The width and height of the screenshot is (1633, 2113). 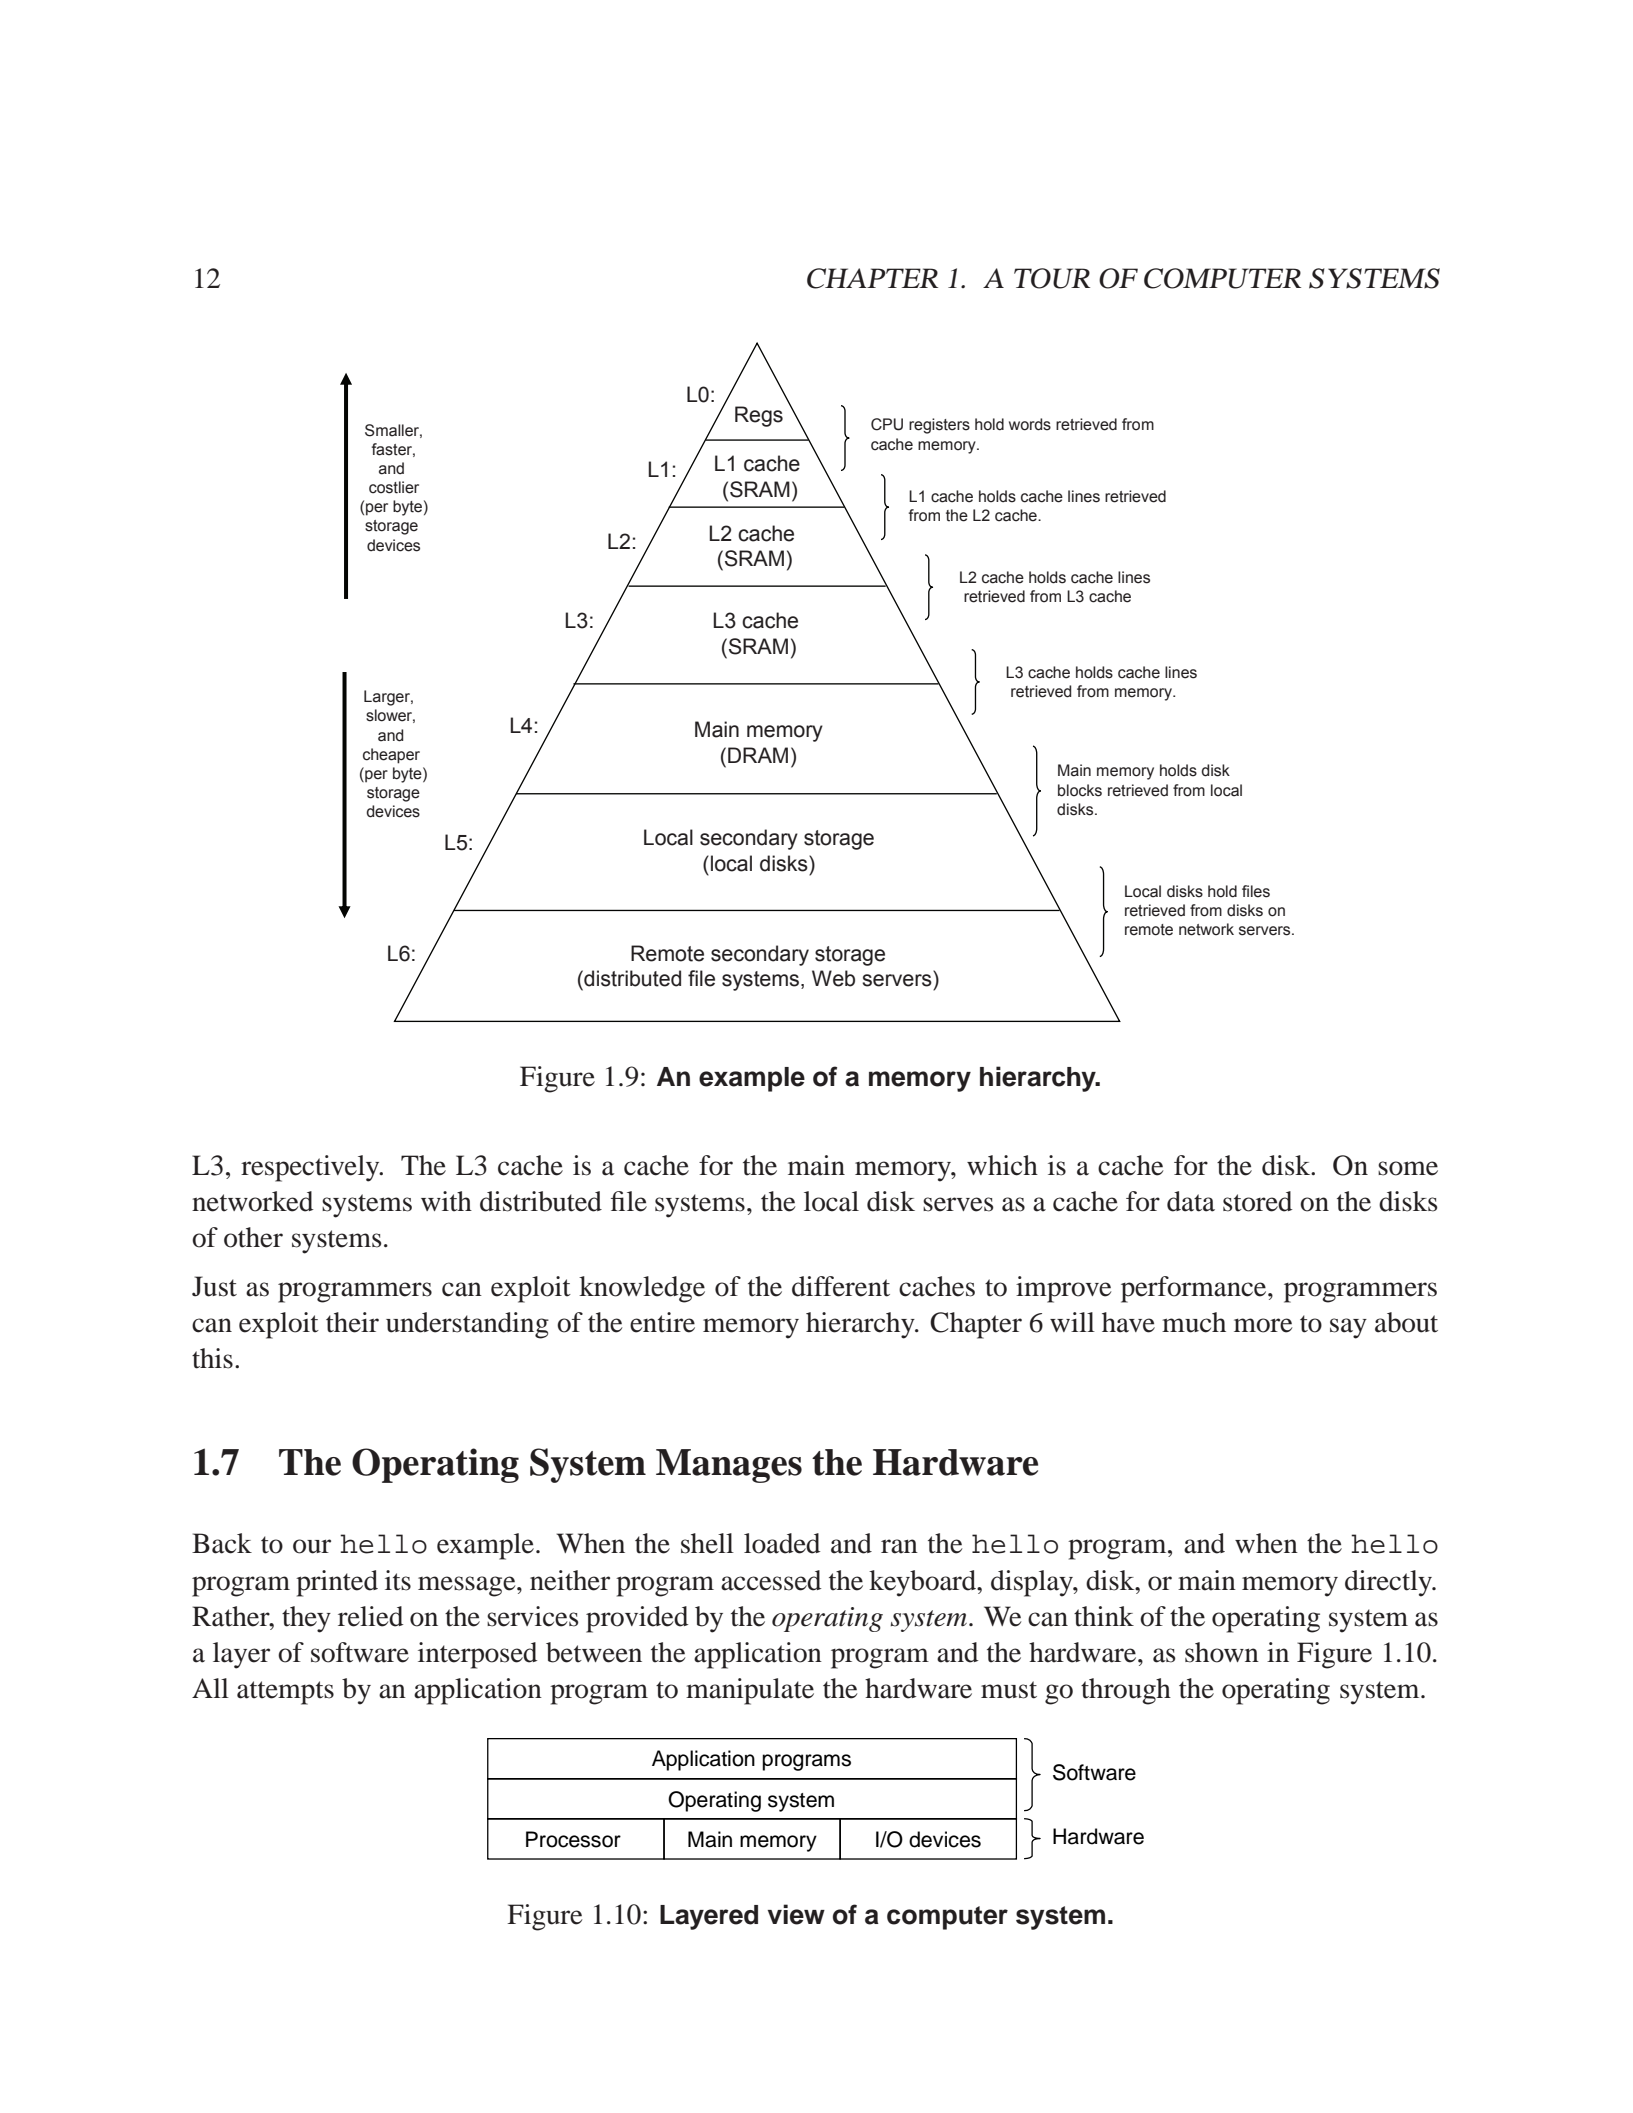 What do you see at coordinates (1030, 424) in the screenshot?
I see `words` at bounding box center [1030, 424].
